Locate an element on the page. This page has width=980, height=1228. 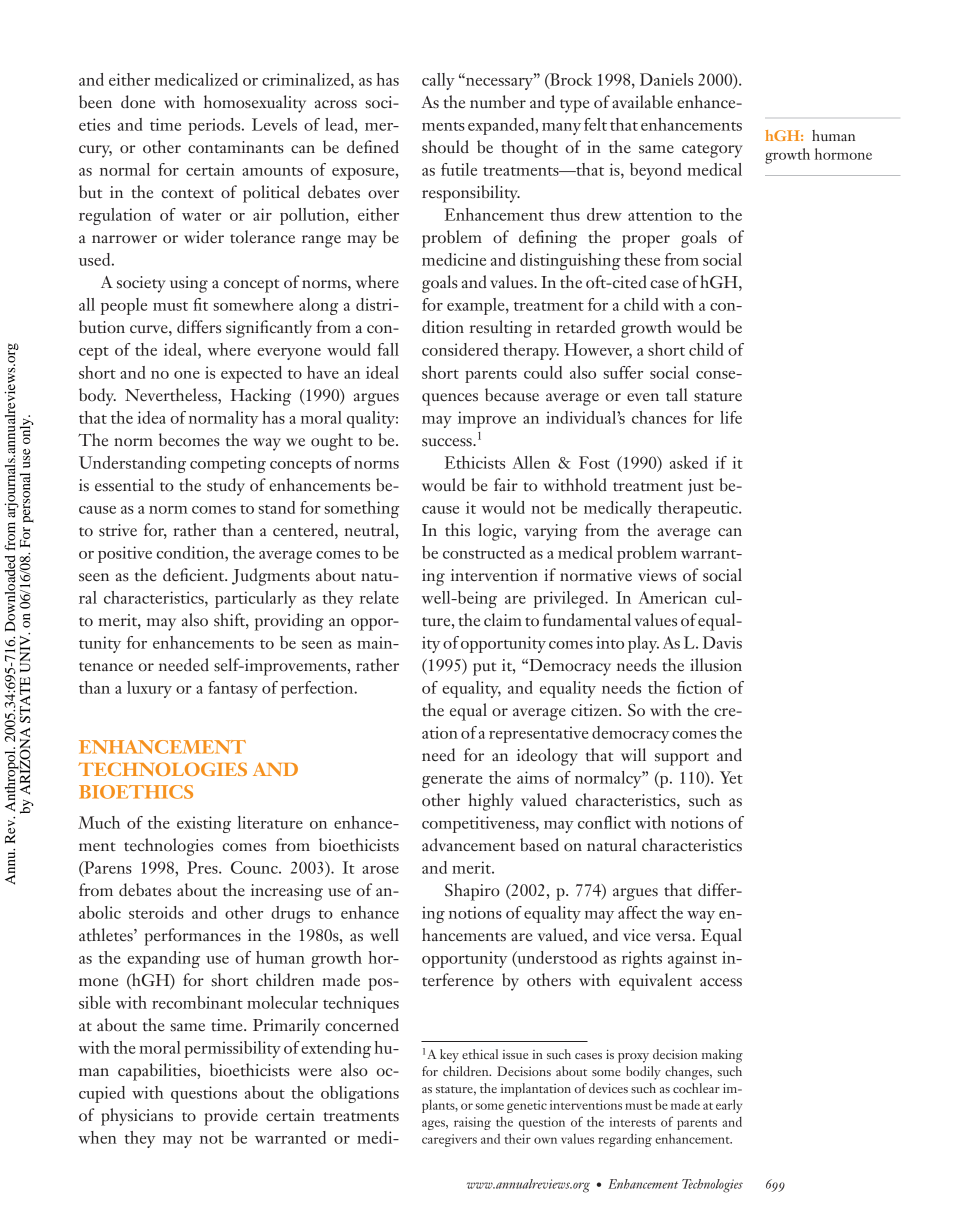
relate is located at coordinates (379, 597).
